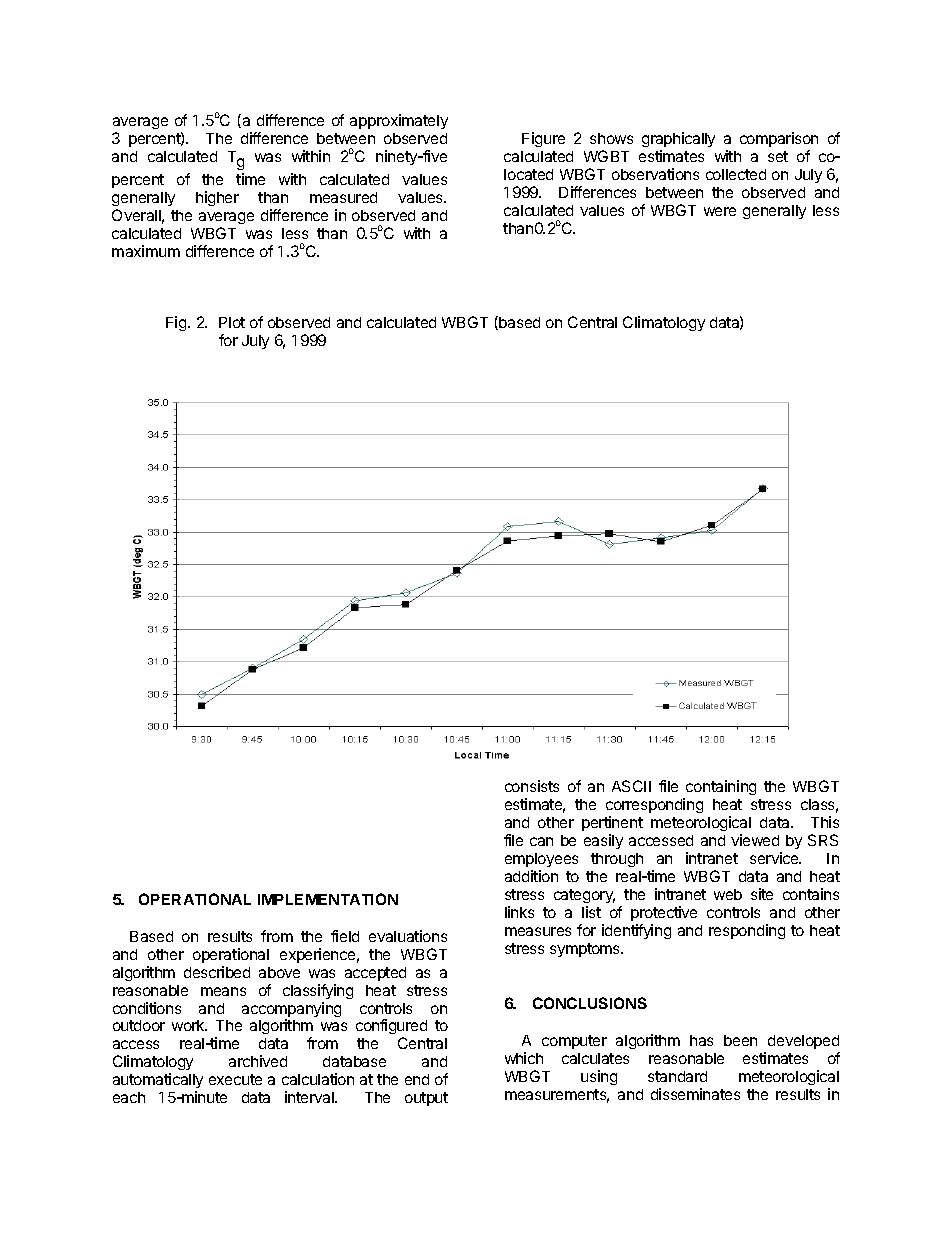  Describe the element at coordinates (825, 822) in the image. I see `This` at that location.
